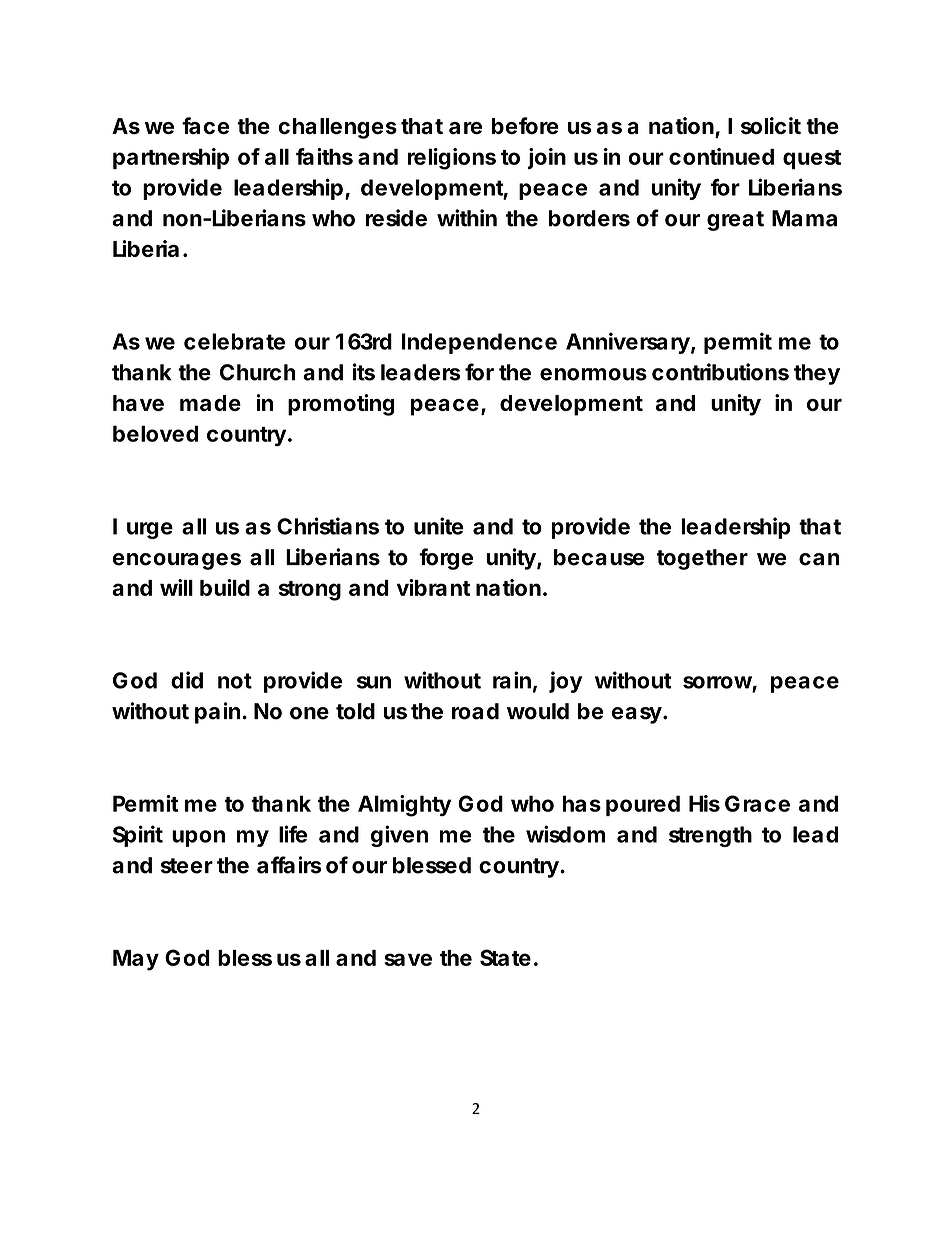 This document has width=952, height=1233. Describe the element at coordinates (217, 713) in the document. I see `pain` at that location.
